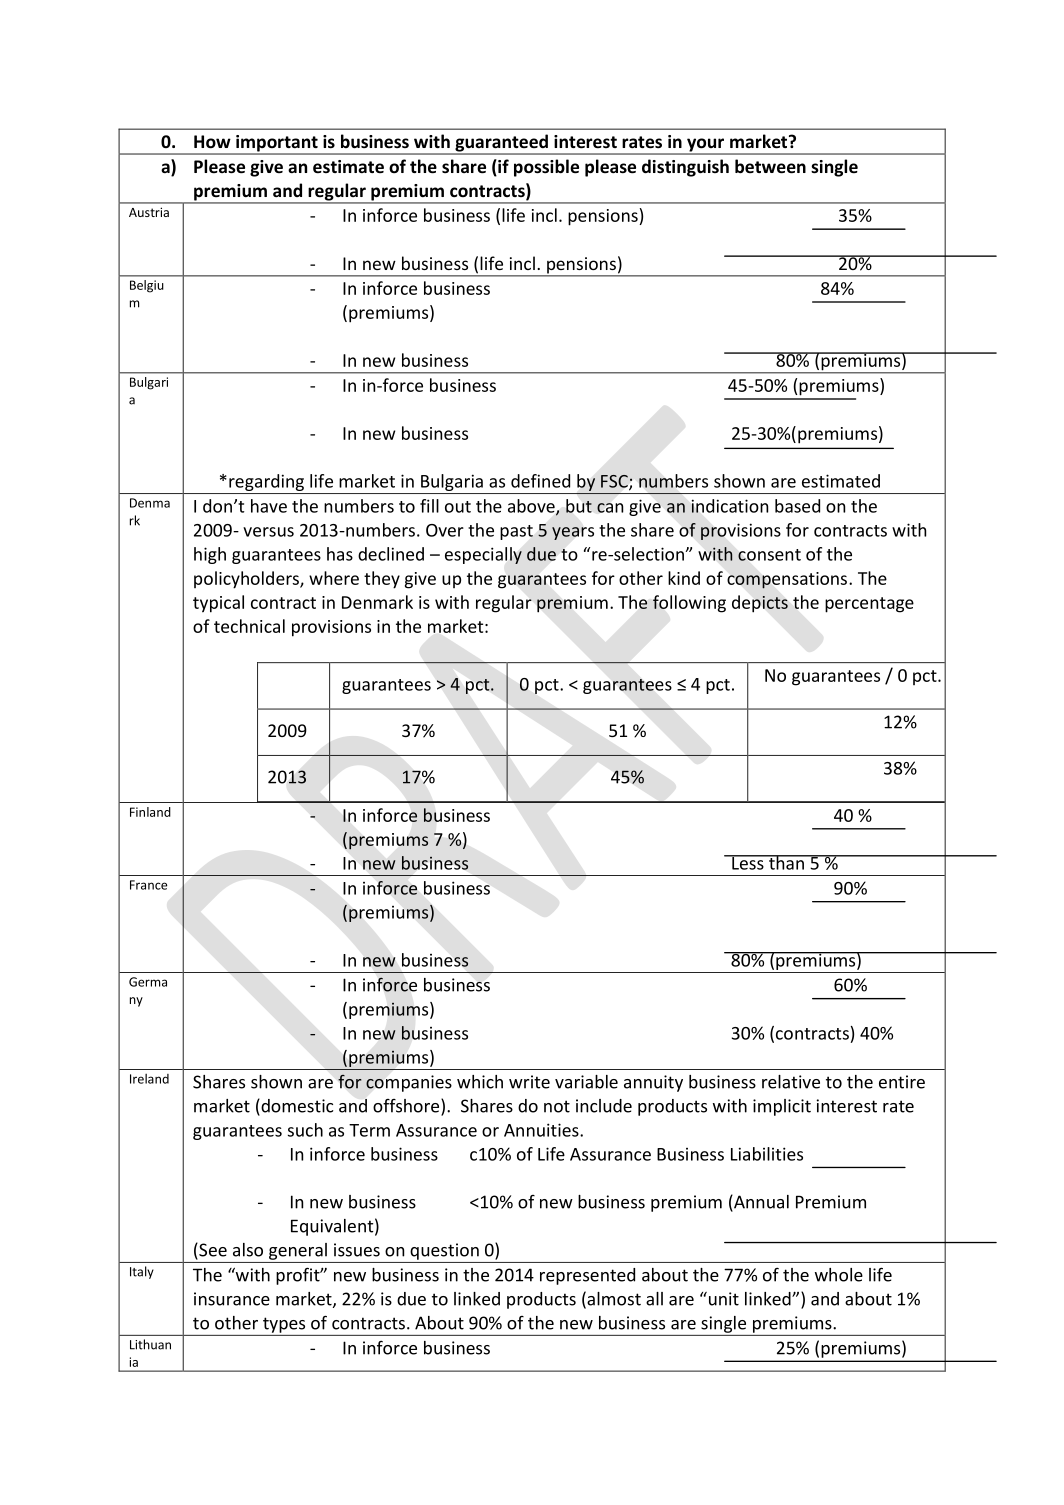 Image resolution: width=1064 pixels, height=1505 pixels. I want to click on represented, so click(587, 1276).
